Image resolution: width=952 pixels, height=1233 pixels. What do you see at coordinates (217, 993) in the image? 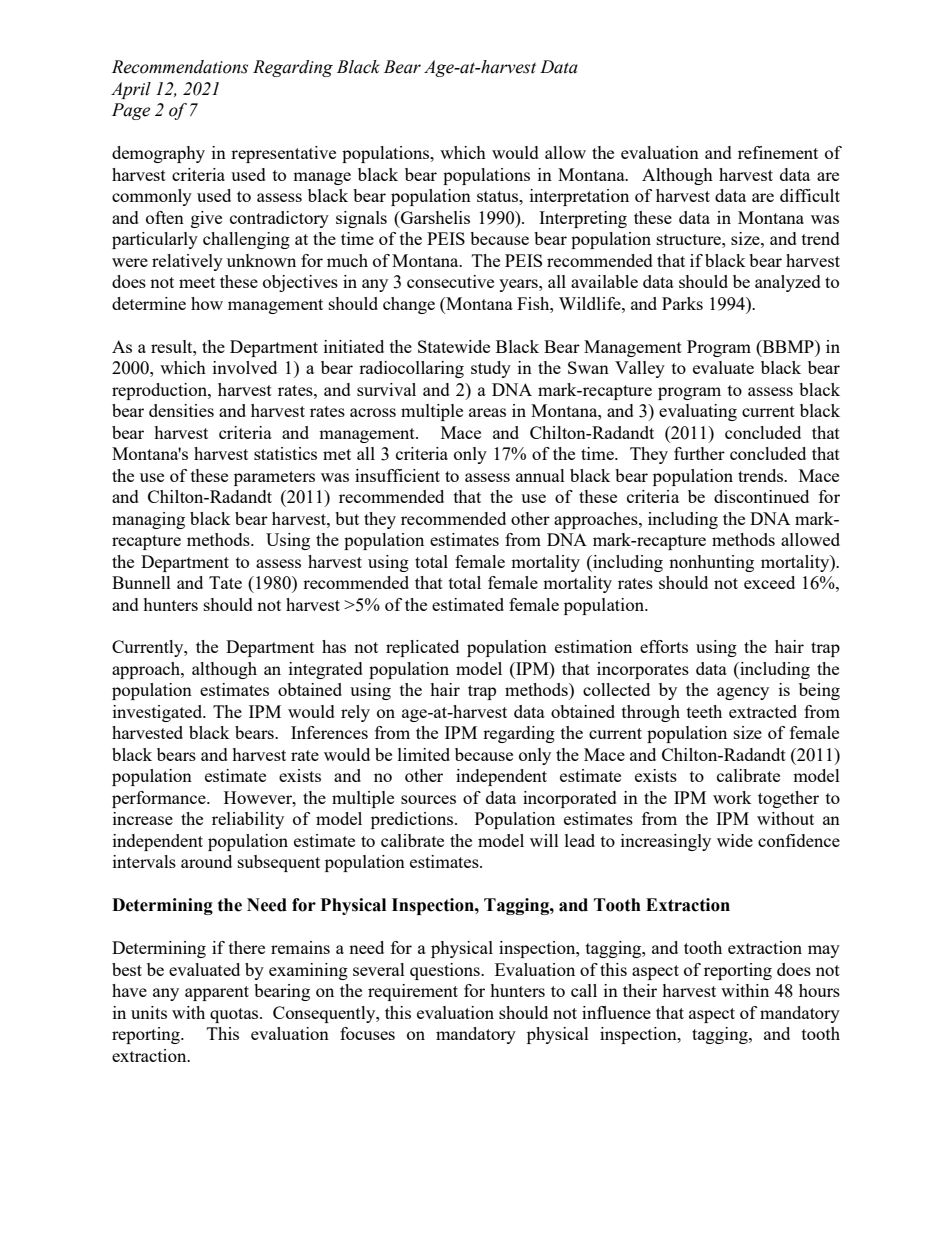
I see `apparent` at bounding box center [217, 993].
